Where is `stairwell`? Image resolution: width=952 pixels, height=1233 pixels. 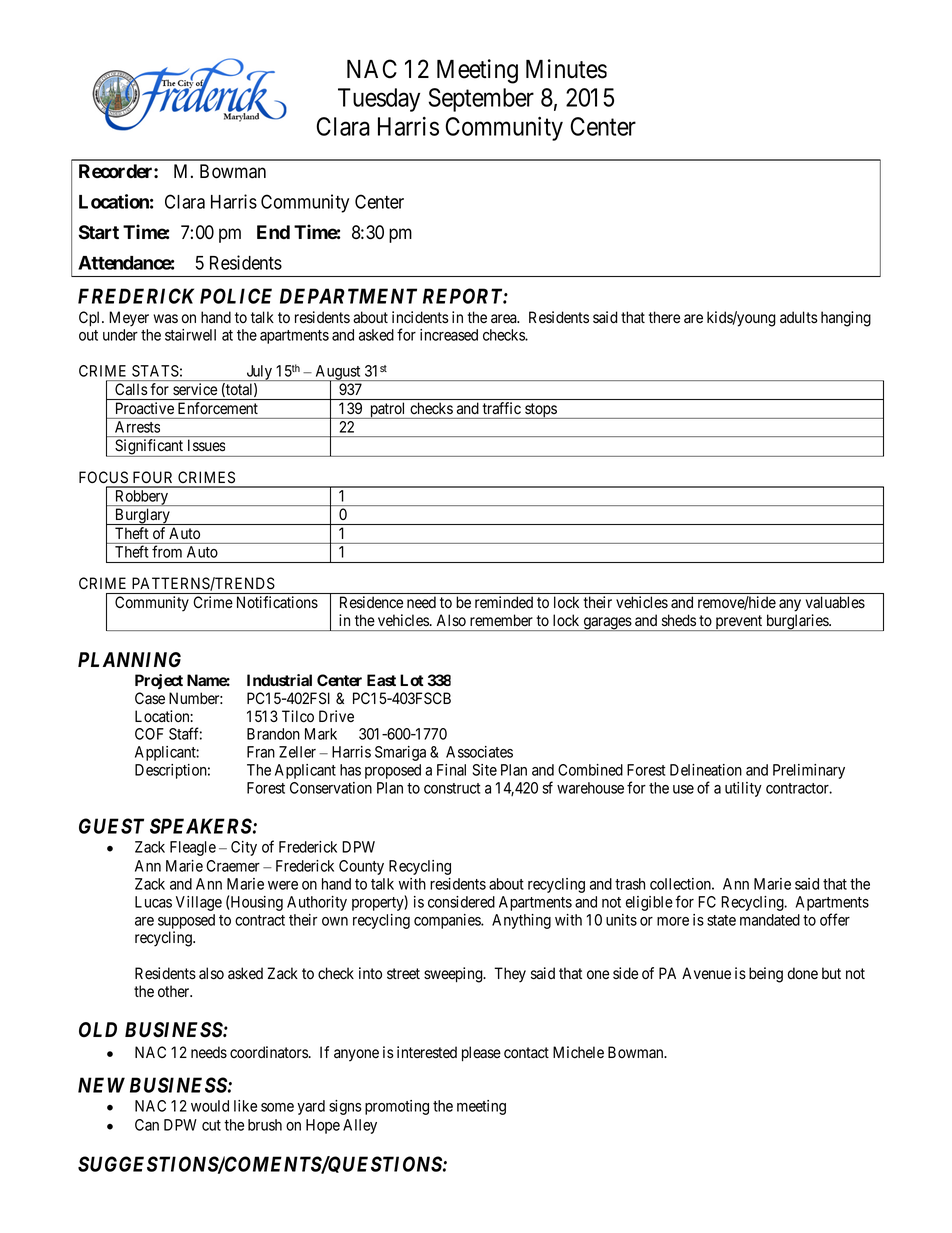
stairwell is located at coordinates (190, 335).
